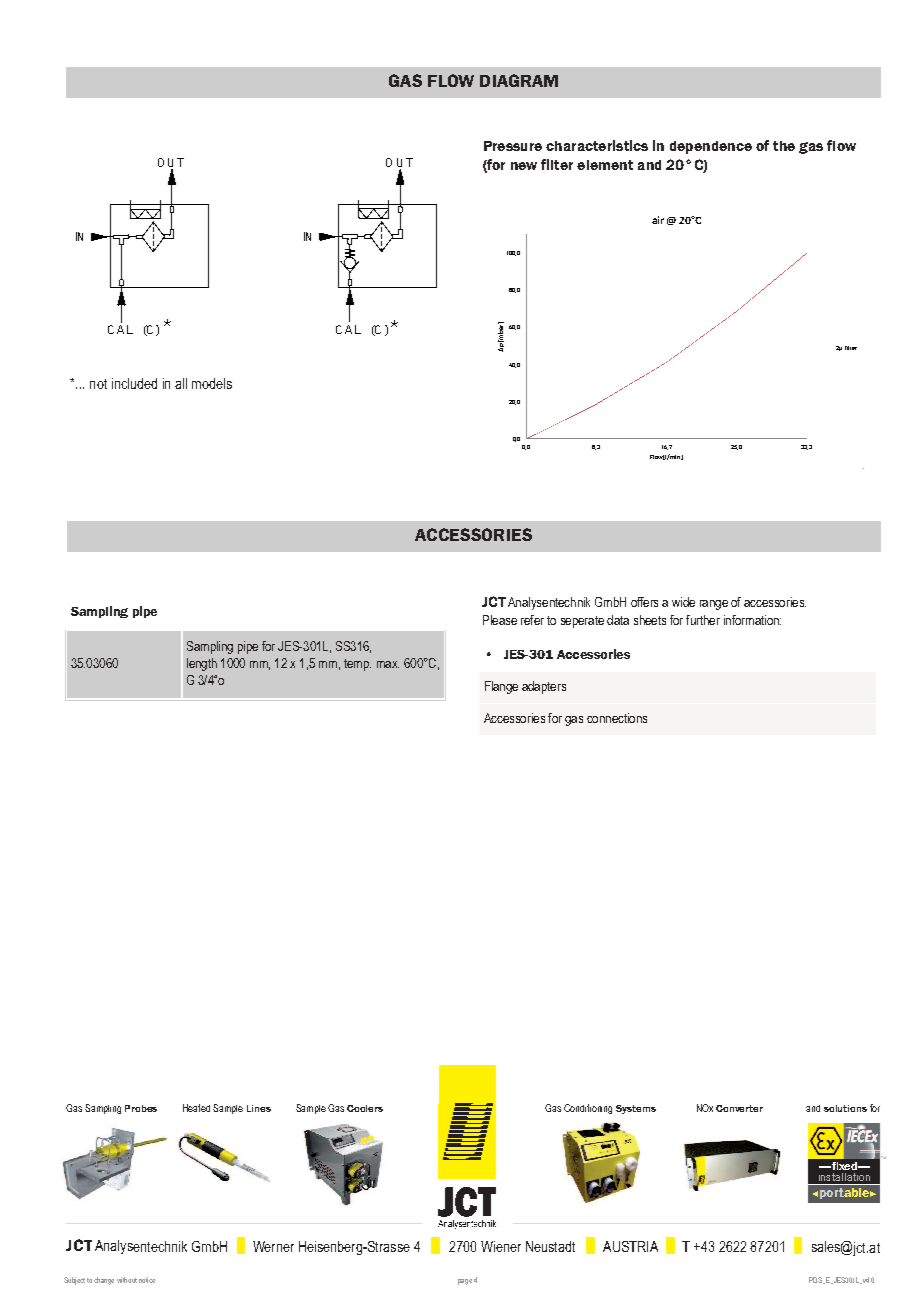 Image resolution: width=924 pixels, height=1308 pixels. I want to click on length, so click(202, 664).
